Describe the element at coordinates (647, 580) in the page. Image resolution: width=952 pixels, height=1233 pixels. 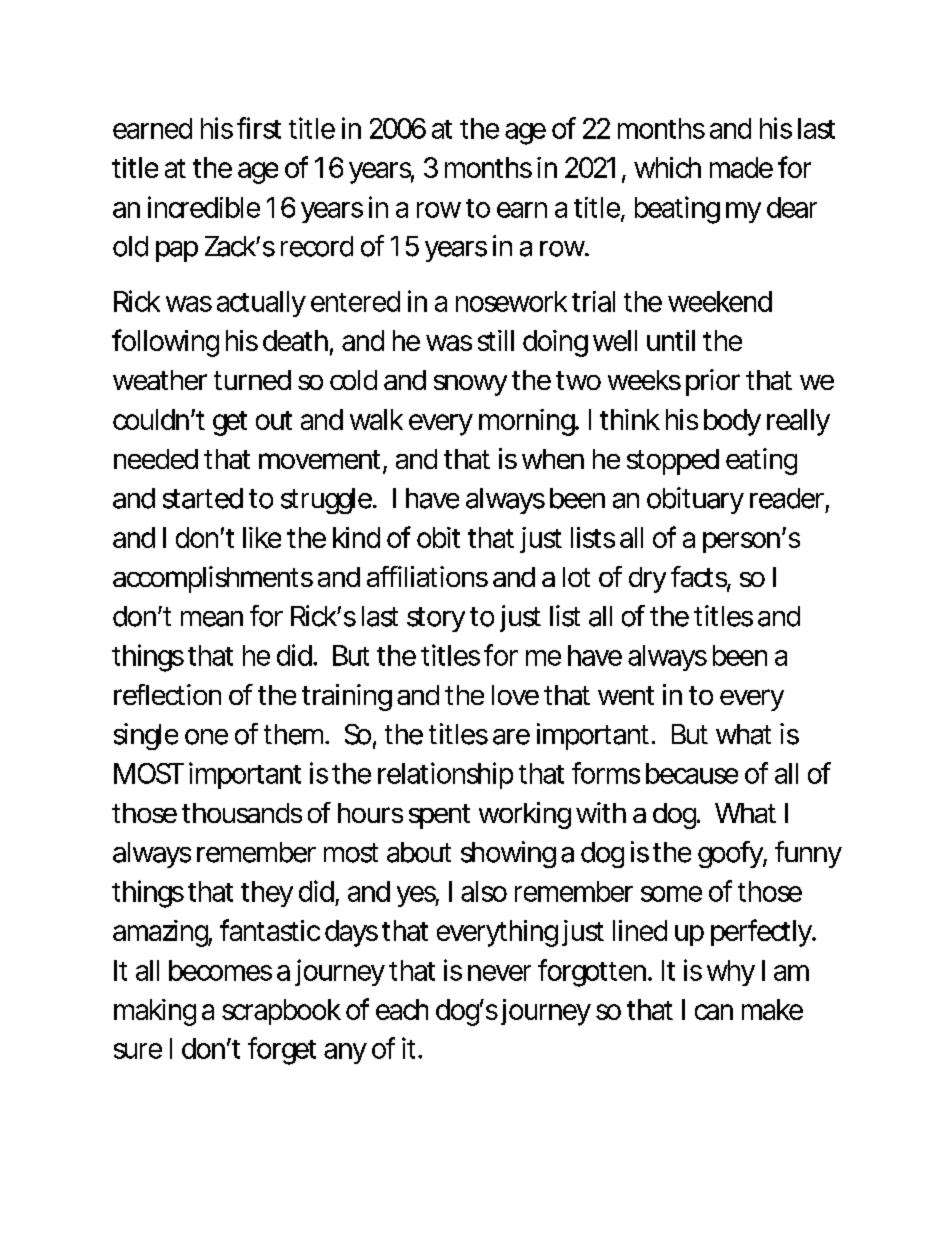
I see `dry` at that location.
